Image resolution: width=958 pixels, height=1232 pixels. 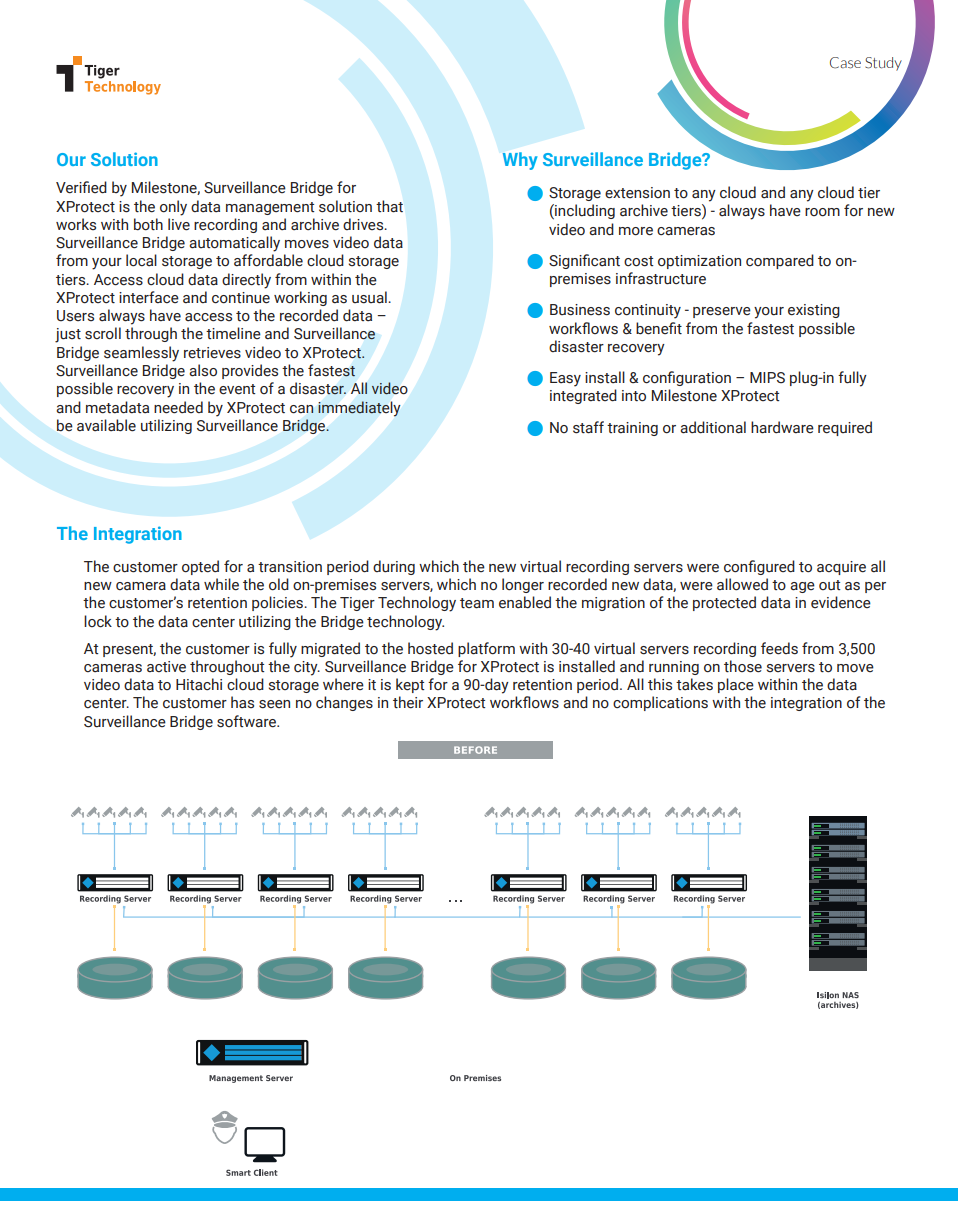 What do you see at coordinates (736, 685) in the screenshot?
I see `place` at bounding box center [736, 685].
